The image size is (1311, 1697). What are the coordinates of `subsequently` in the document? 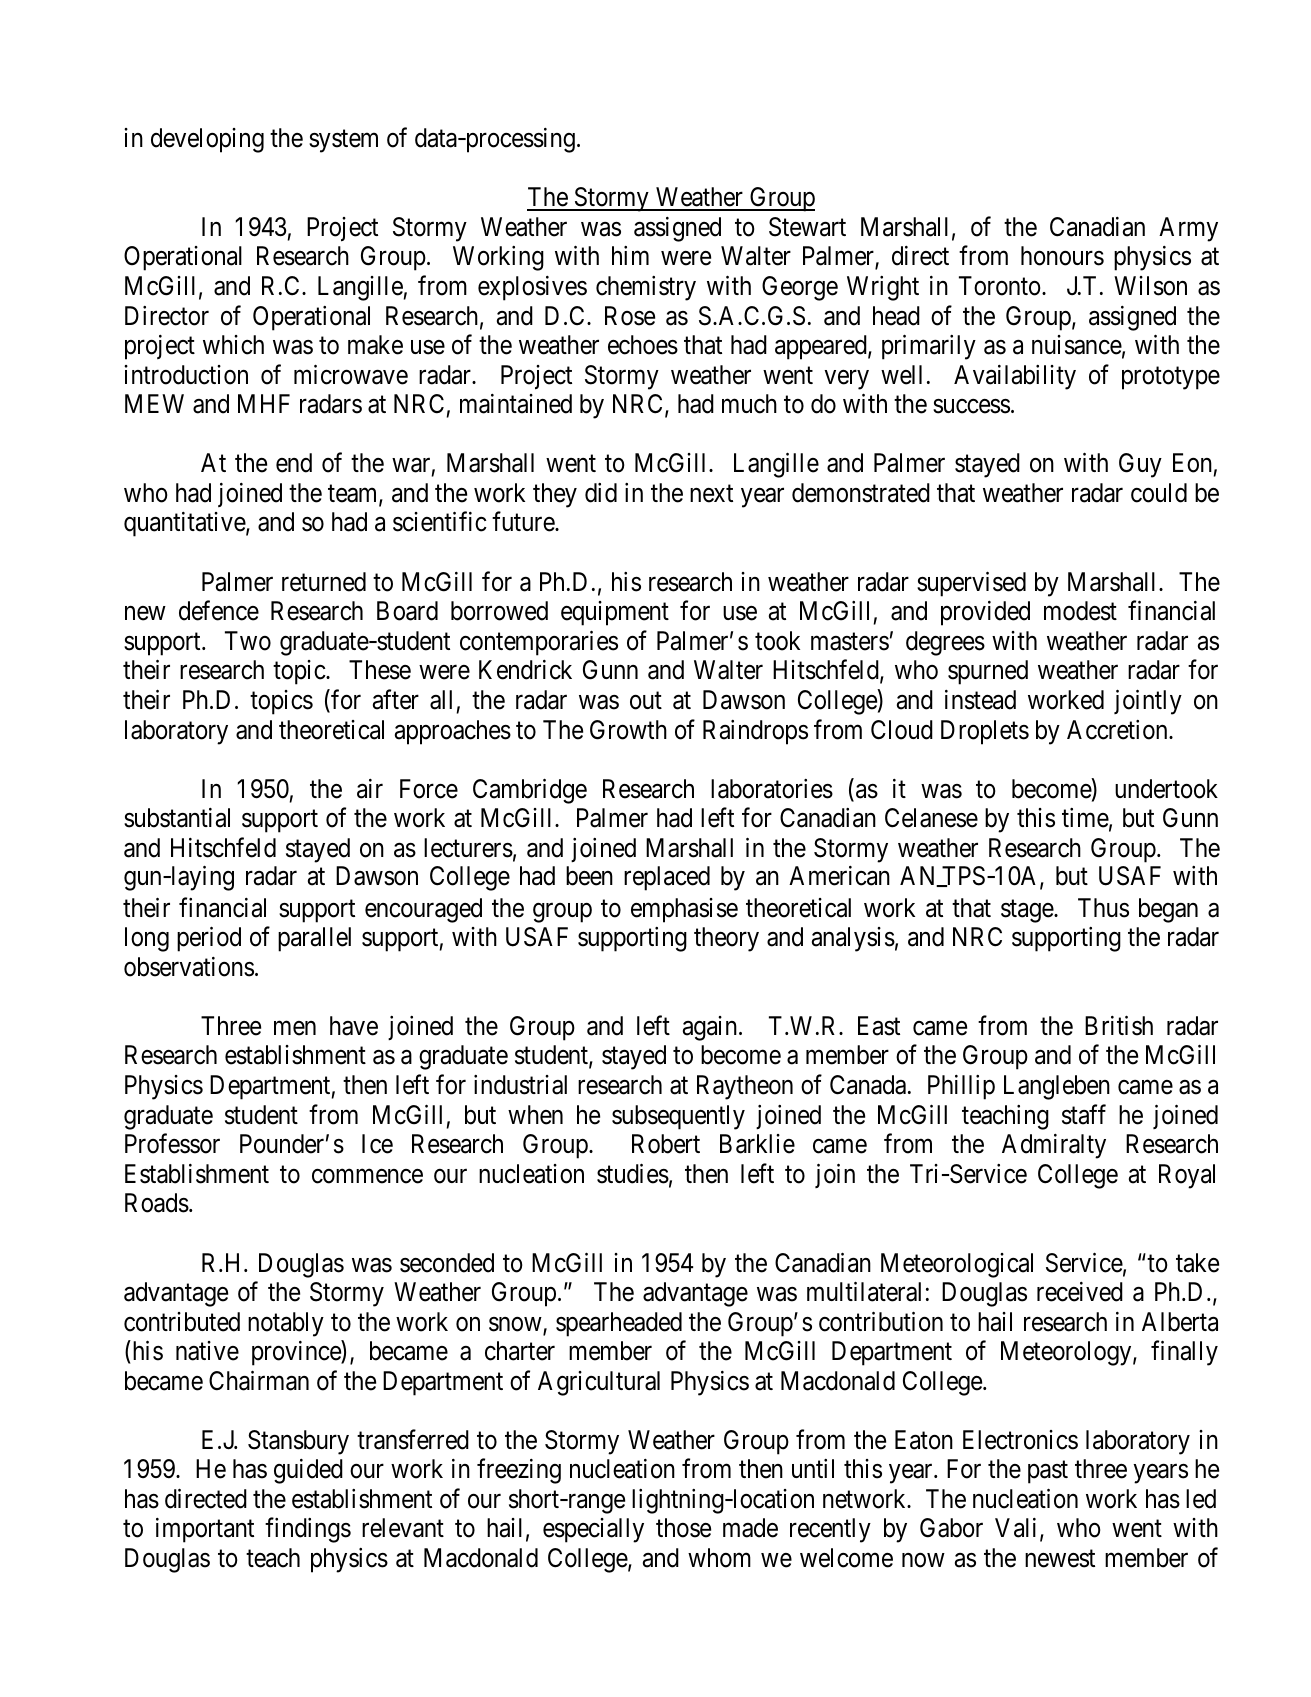 It's located at (678, 1117).
